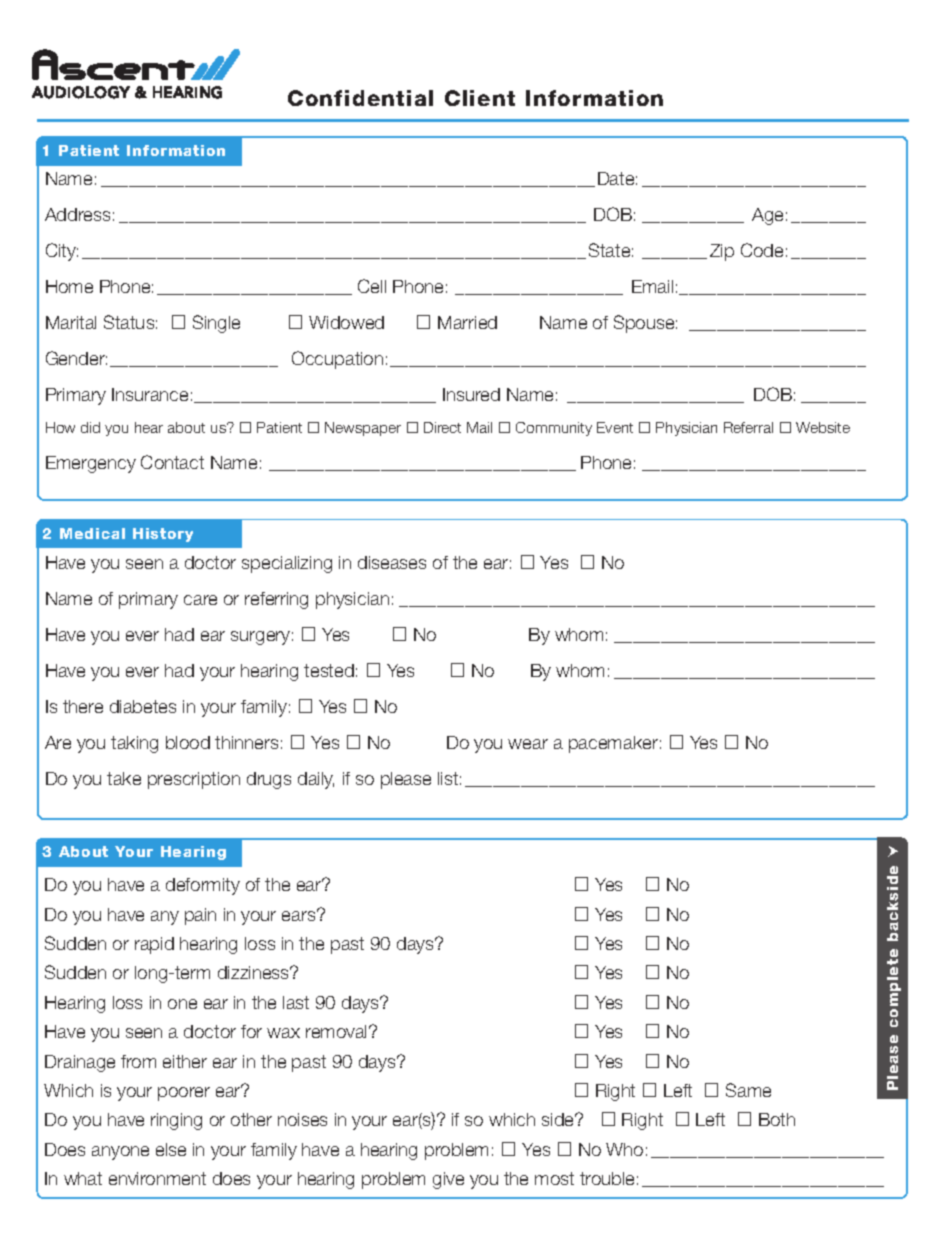 The image size is (952, 1233). I want to click on diseases, so click(392, 562).
